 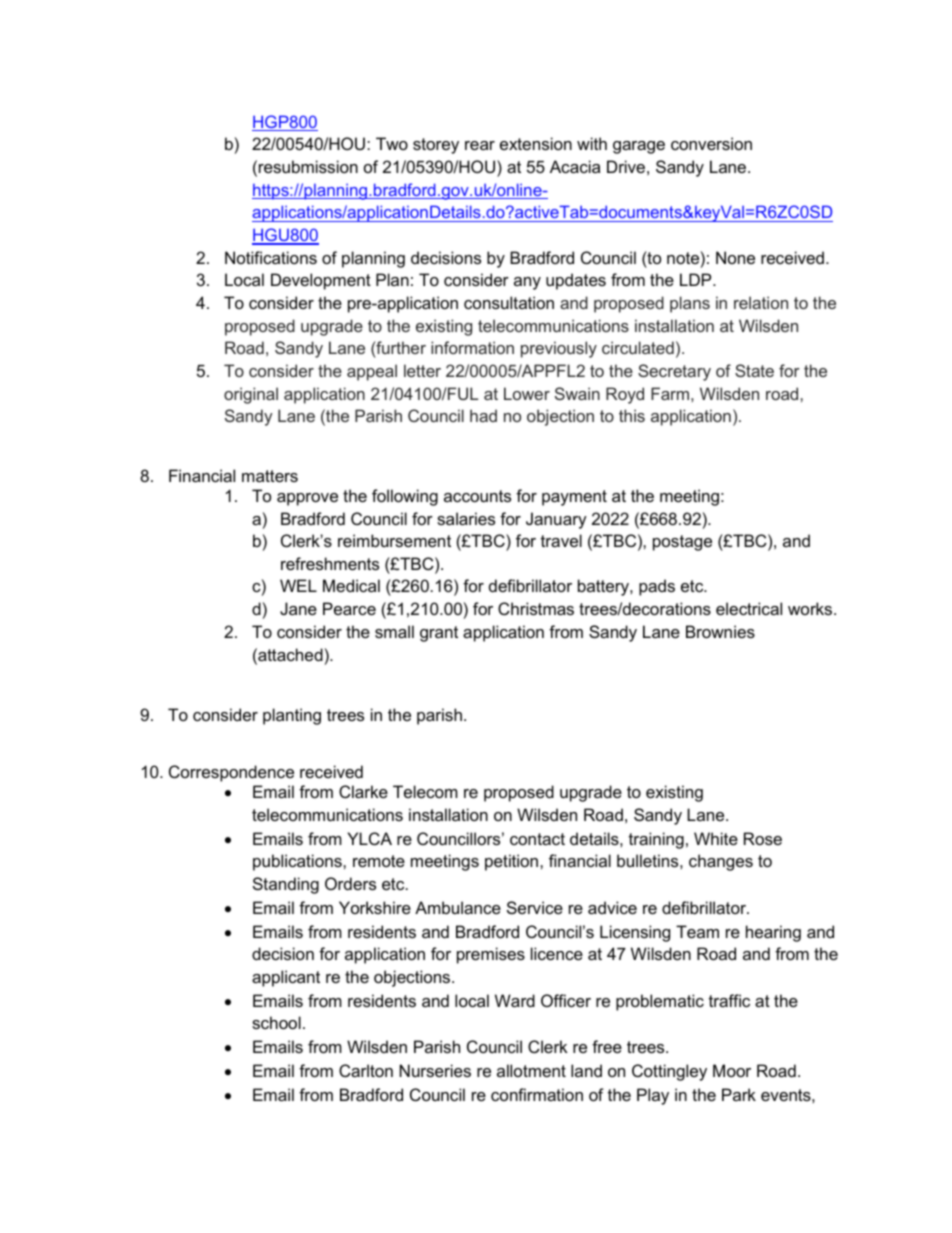 What do you see at coordinates (531, 1070) in the screenshot?
I see `allotment` at bounding box center [531, 1070].
